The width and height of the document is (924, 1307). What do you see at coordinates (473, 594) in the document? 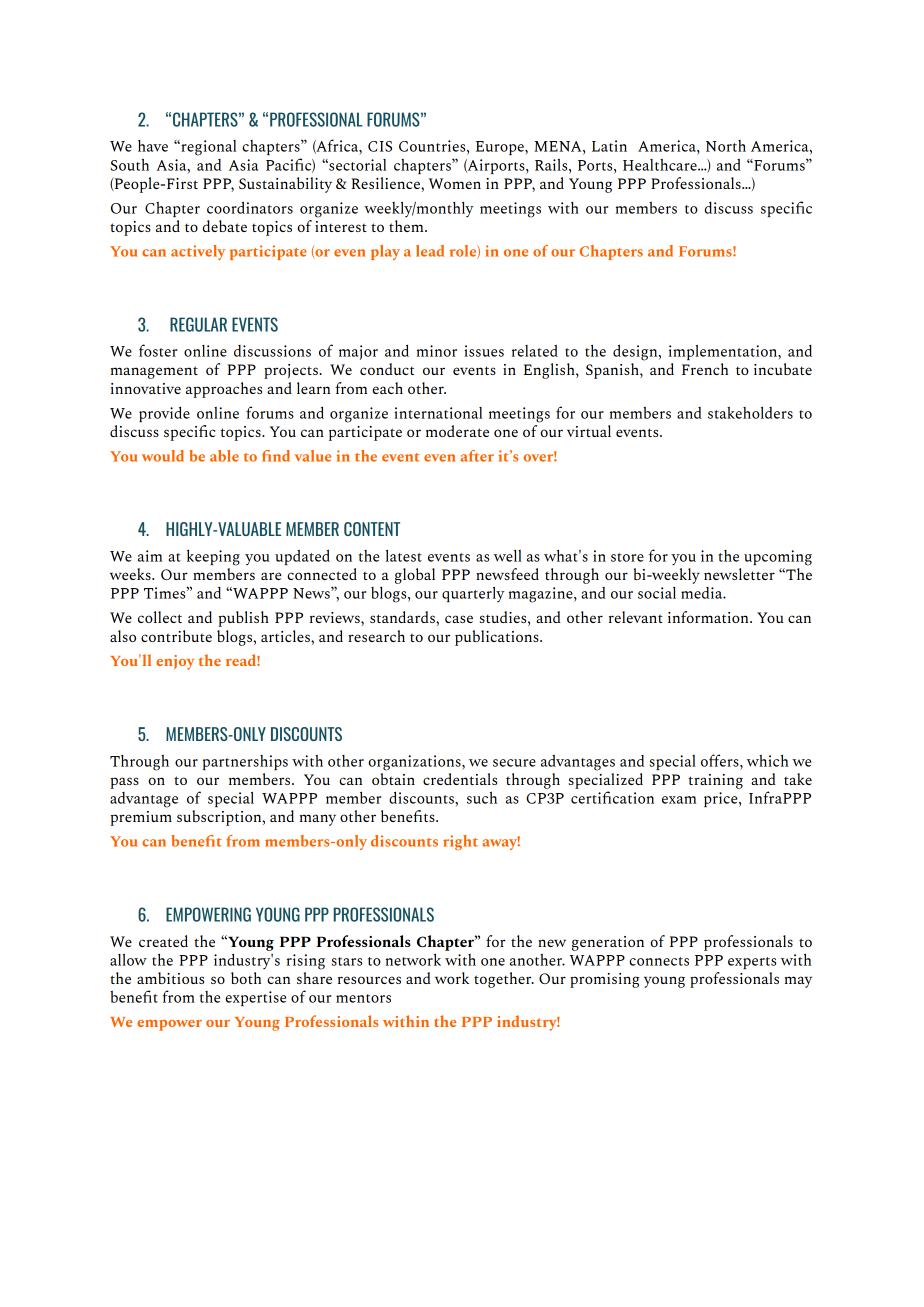
I see `quarterly` at bounding box center [473, 594].
